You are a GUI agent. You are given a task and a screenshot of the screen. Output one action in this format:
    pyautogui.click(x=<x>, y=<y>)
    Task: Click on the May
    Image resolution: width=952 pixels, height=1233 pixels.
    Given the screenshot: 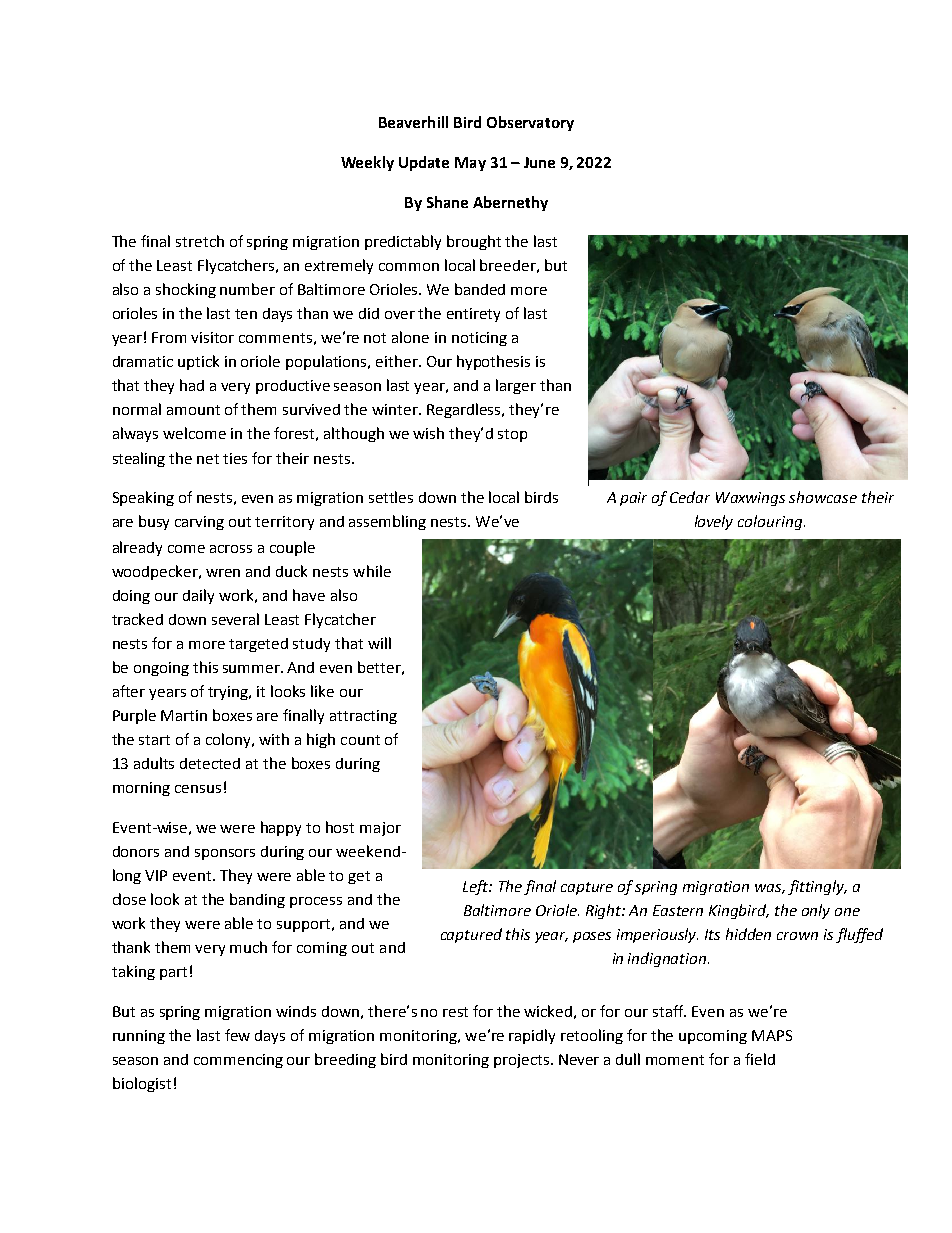 What is the action you would take?
    pyautogui.click(x=470, y=164)
